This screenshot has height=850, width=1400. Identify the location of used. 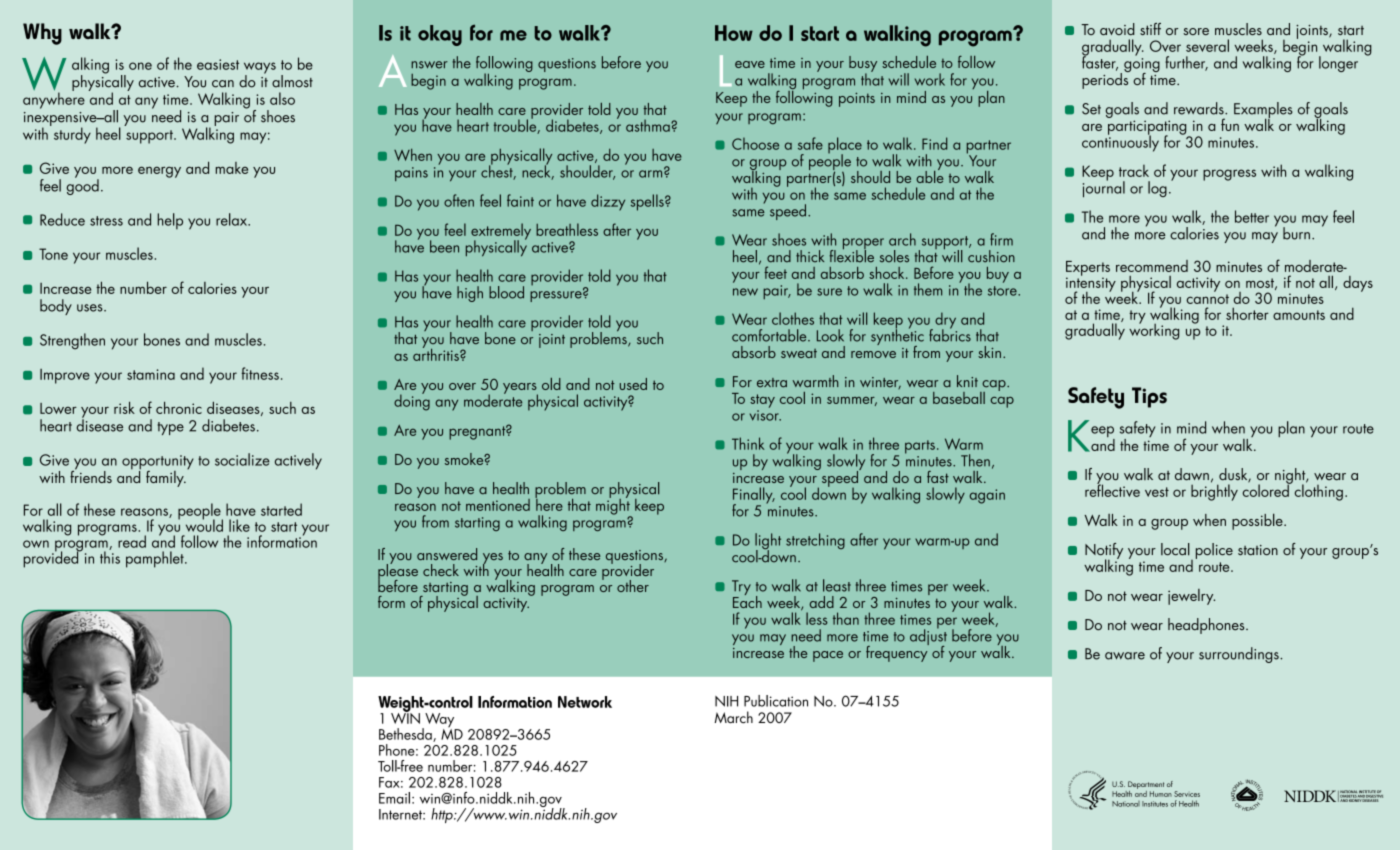
(633, 384).
